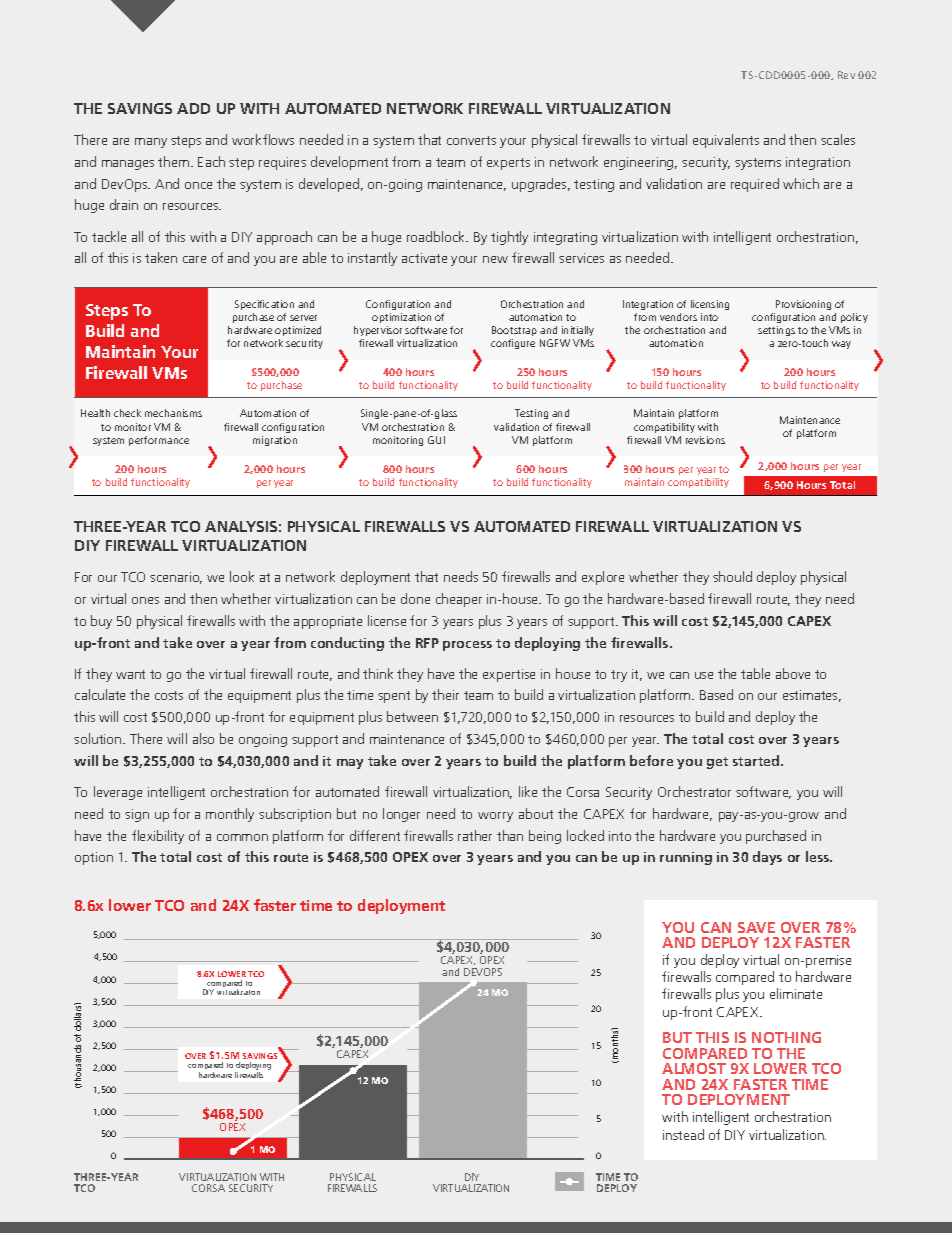  What do you see at coordinates (705, 440) in the document?
I see `revisions` at bounding box center [705, 440].
